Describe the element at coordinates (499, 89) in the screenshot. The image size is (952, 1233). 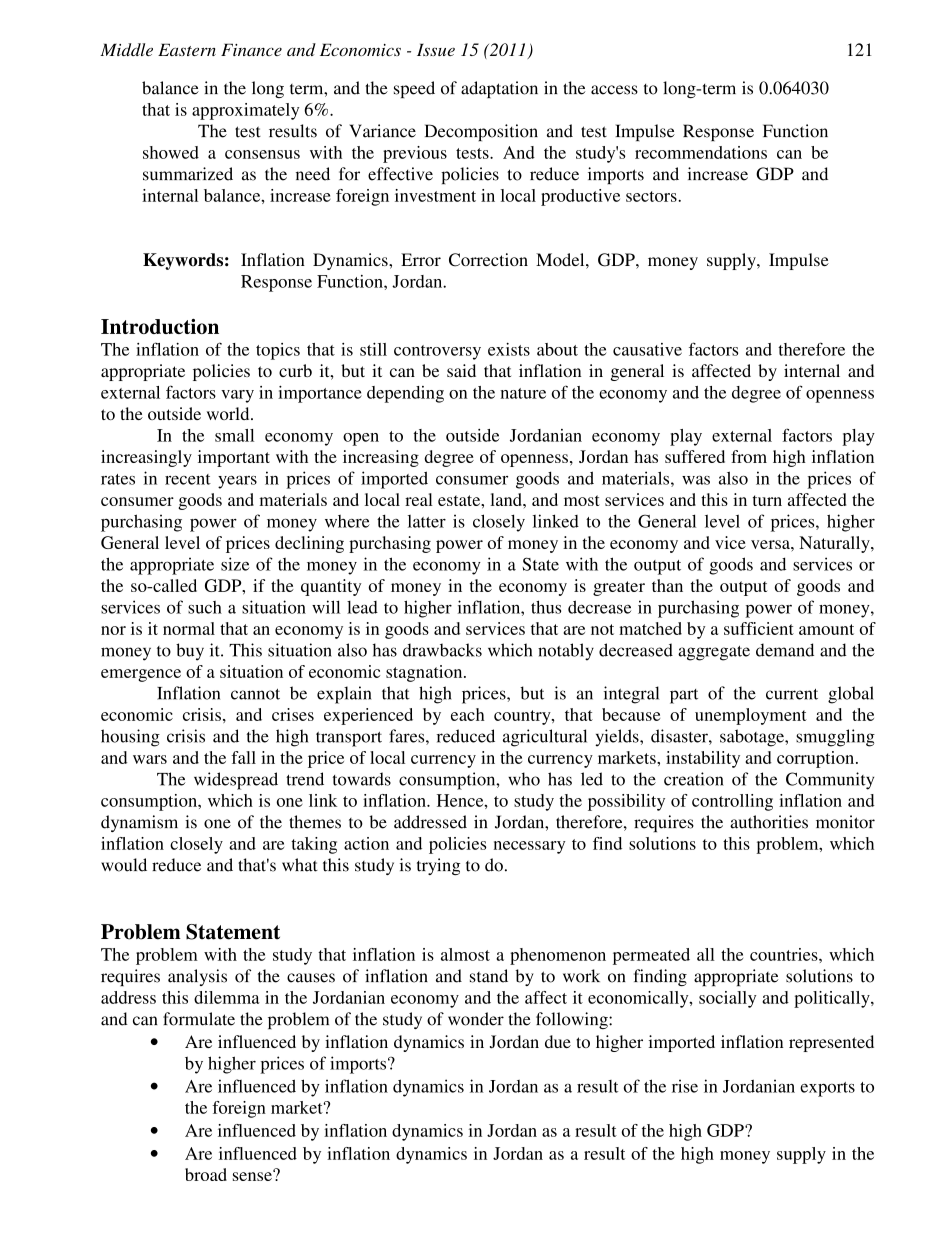
I see `adaptation` at that location.
